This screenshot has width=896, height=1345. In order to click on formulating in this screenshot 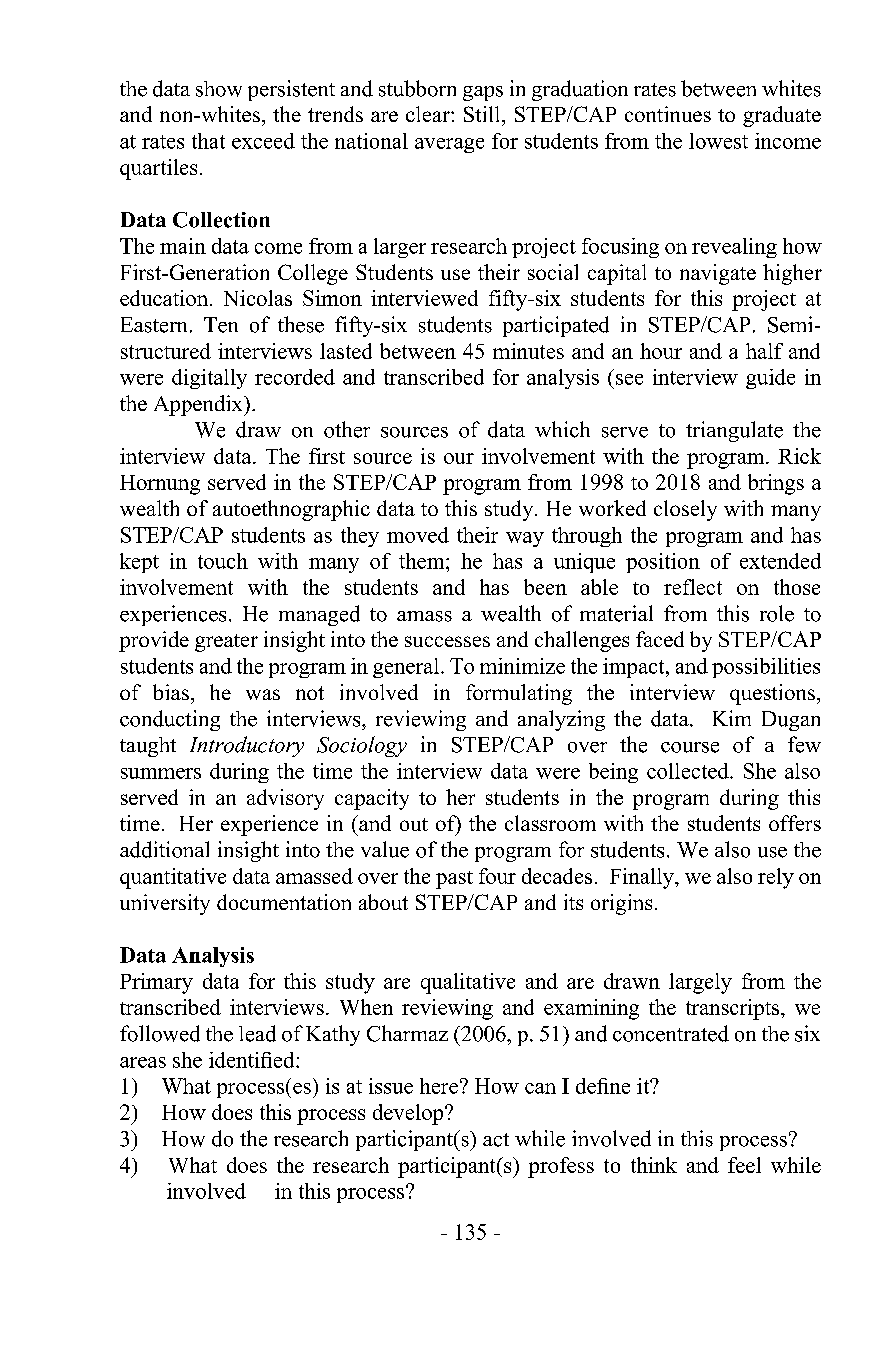, I will do `click(519, 694)`.
